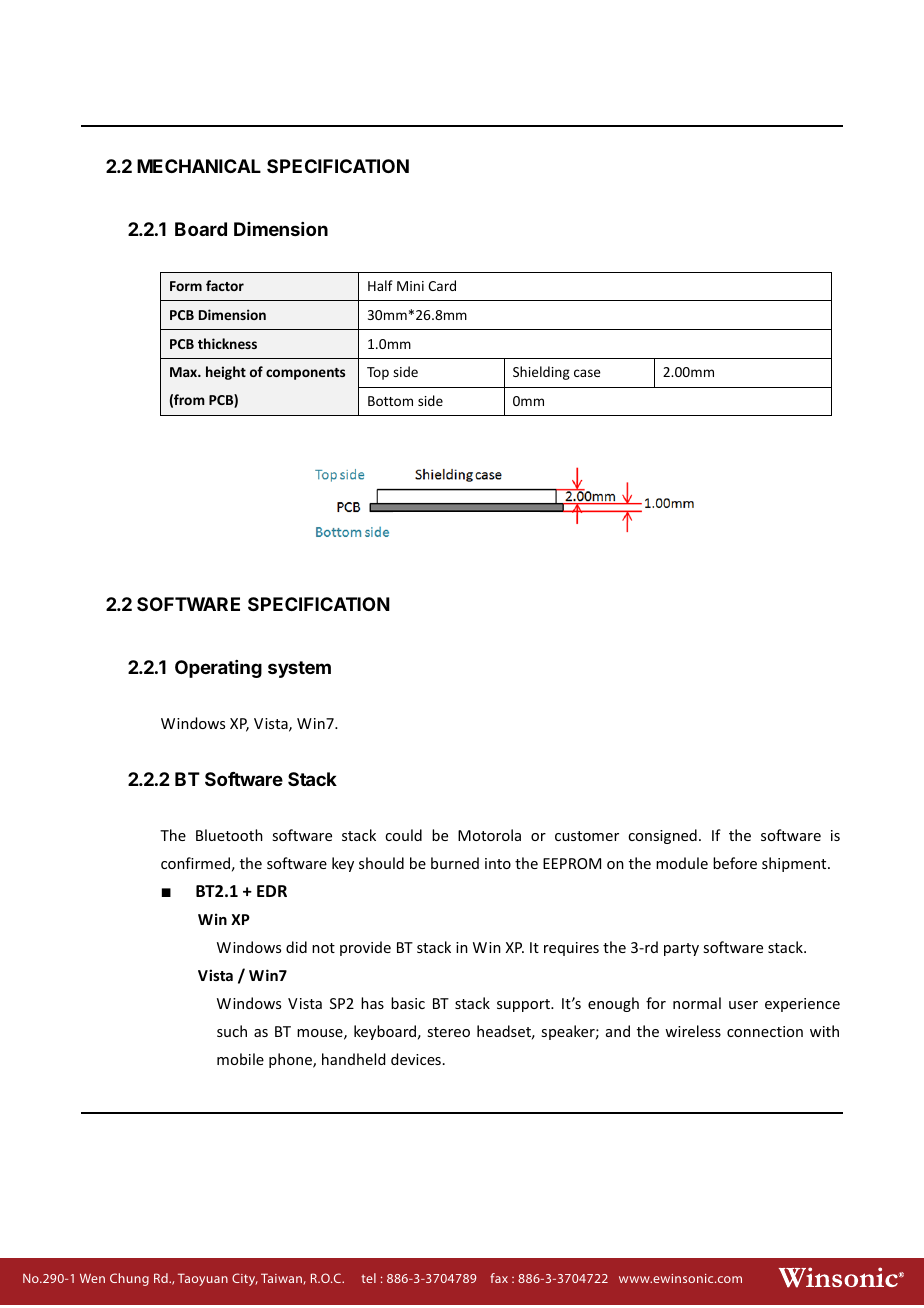 This screenshot has width=924, height=1308. What do you see at coordinates (587, 373) in the screenshot?
I see `case` at bounding box center [587, 373].
